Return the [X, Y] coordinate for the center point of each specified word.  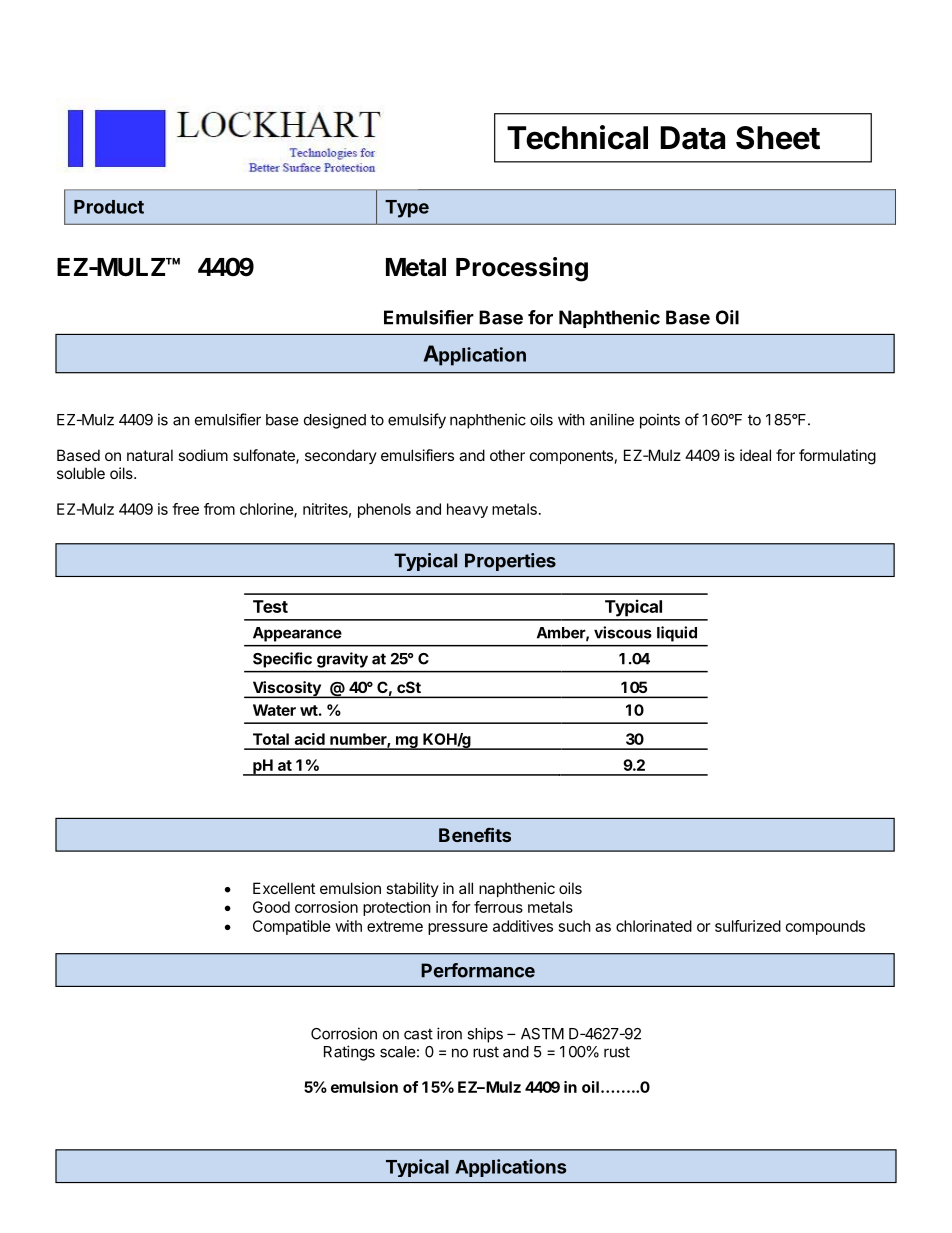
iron [449, 1033]
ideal [755, 455]
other [507, 455]
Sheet [778, 138]
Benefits [475, 834]
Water [274, 710]
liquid [677, 634]
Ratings [349, 1053]
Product [109, 207]
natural [150, 455]
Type [407, 209]
